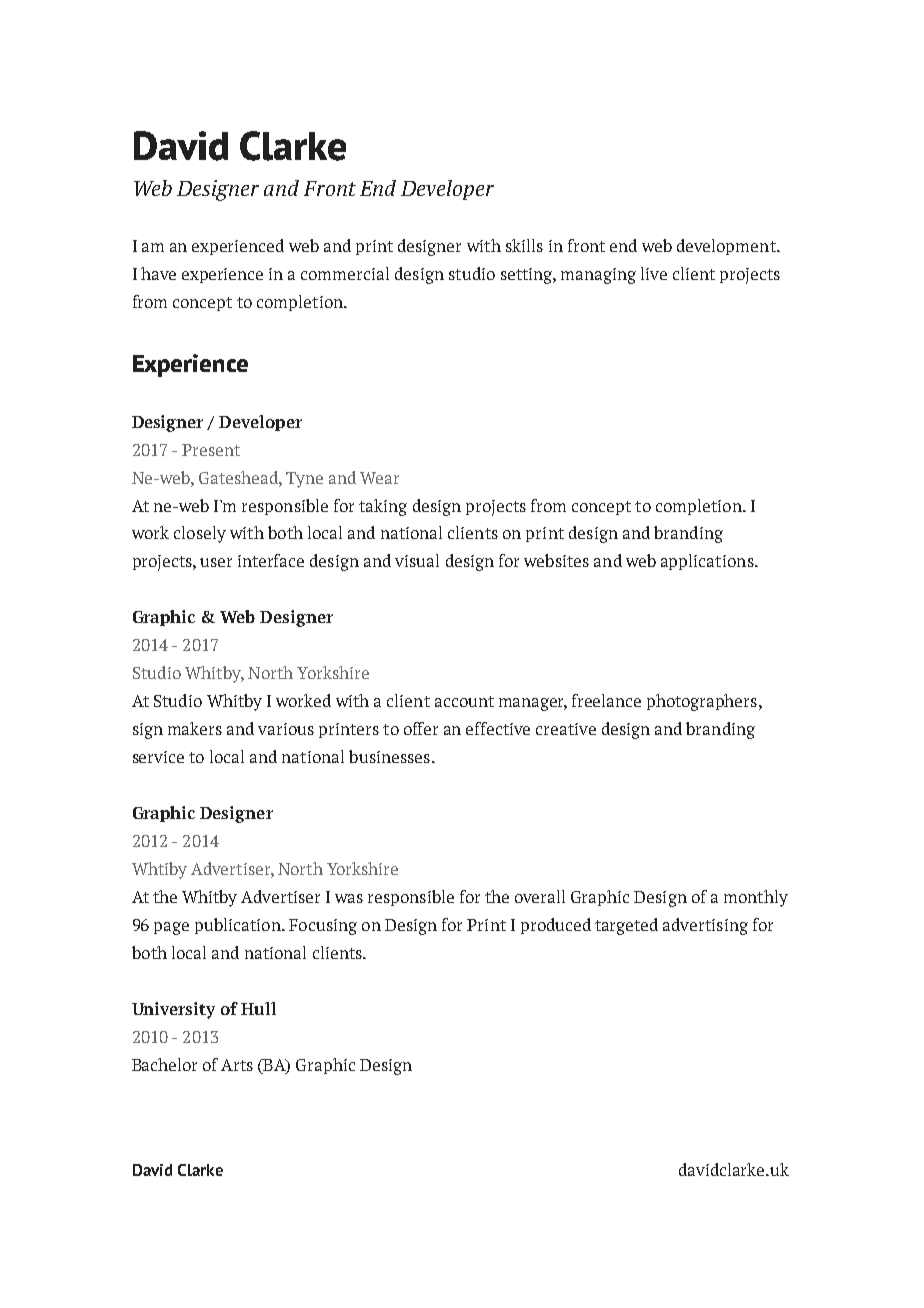 This screenshot has height=1308, width=924. What do you see at coordinates (703, 702) in the screenshot?
I see `photographers` at bounding box center [703, 702].
